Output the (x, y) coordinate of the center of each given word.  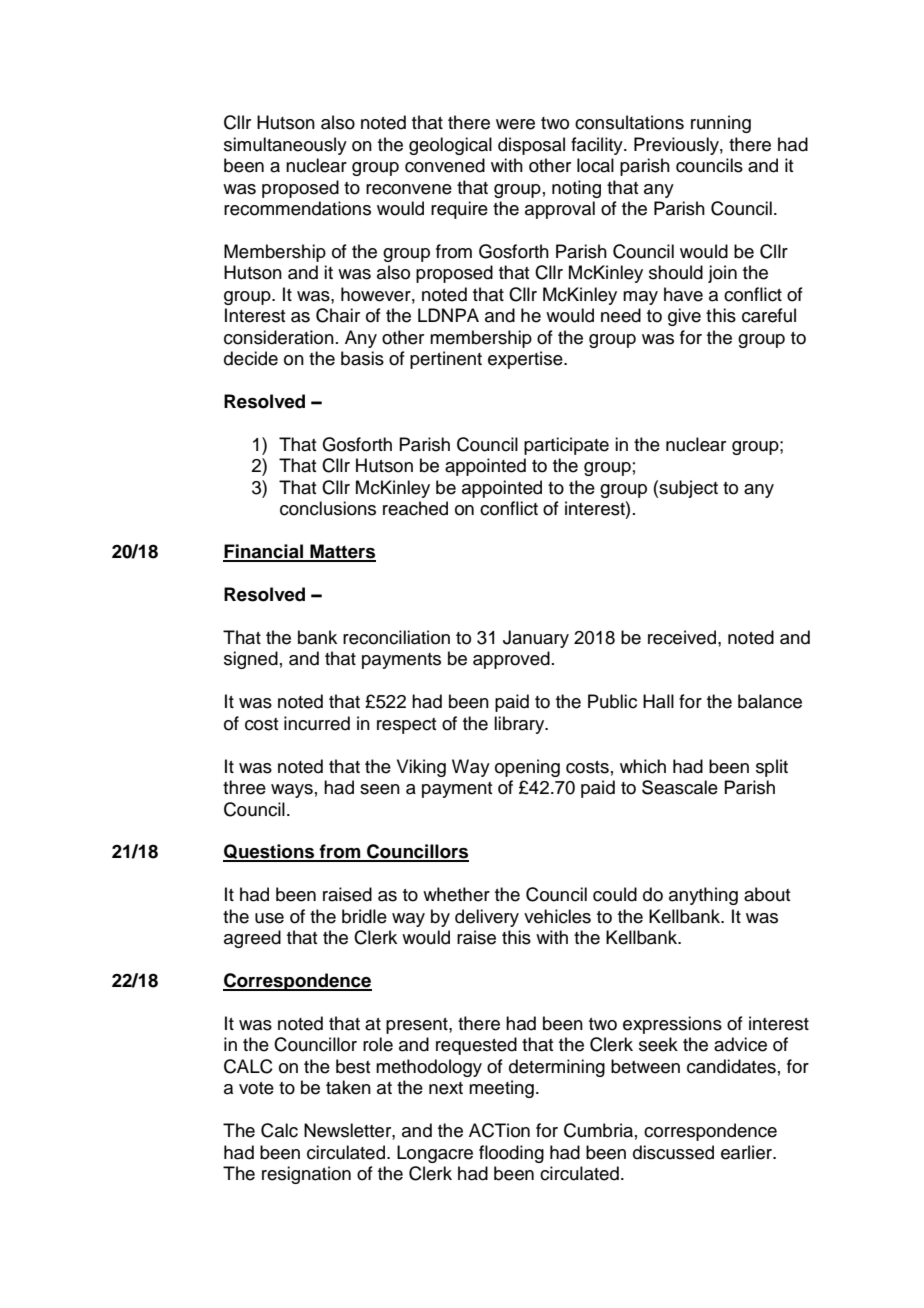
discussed (673, 1152)
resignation (306, 1175)
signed (251, 660)
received (682, 637)
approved (511, 660)
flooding (511, 1154)
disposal (531, 146)
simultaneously (285, 146)
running (721, 124)
